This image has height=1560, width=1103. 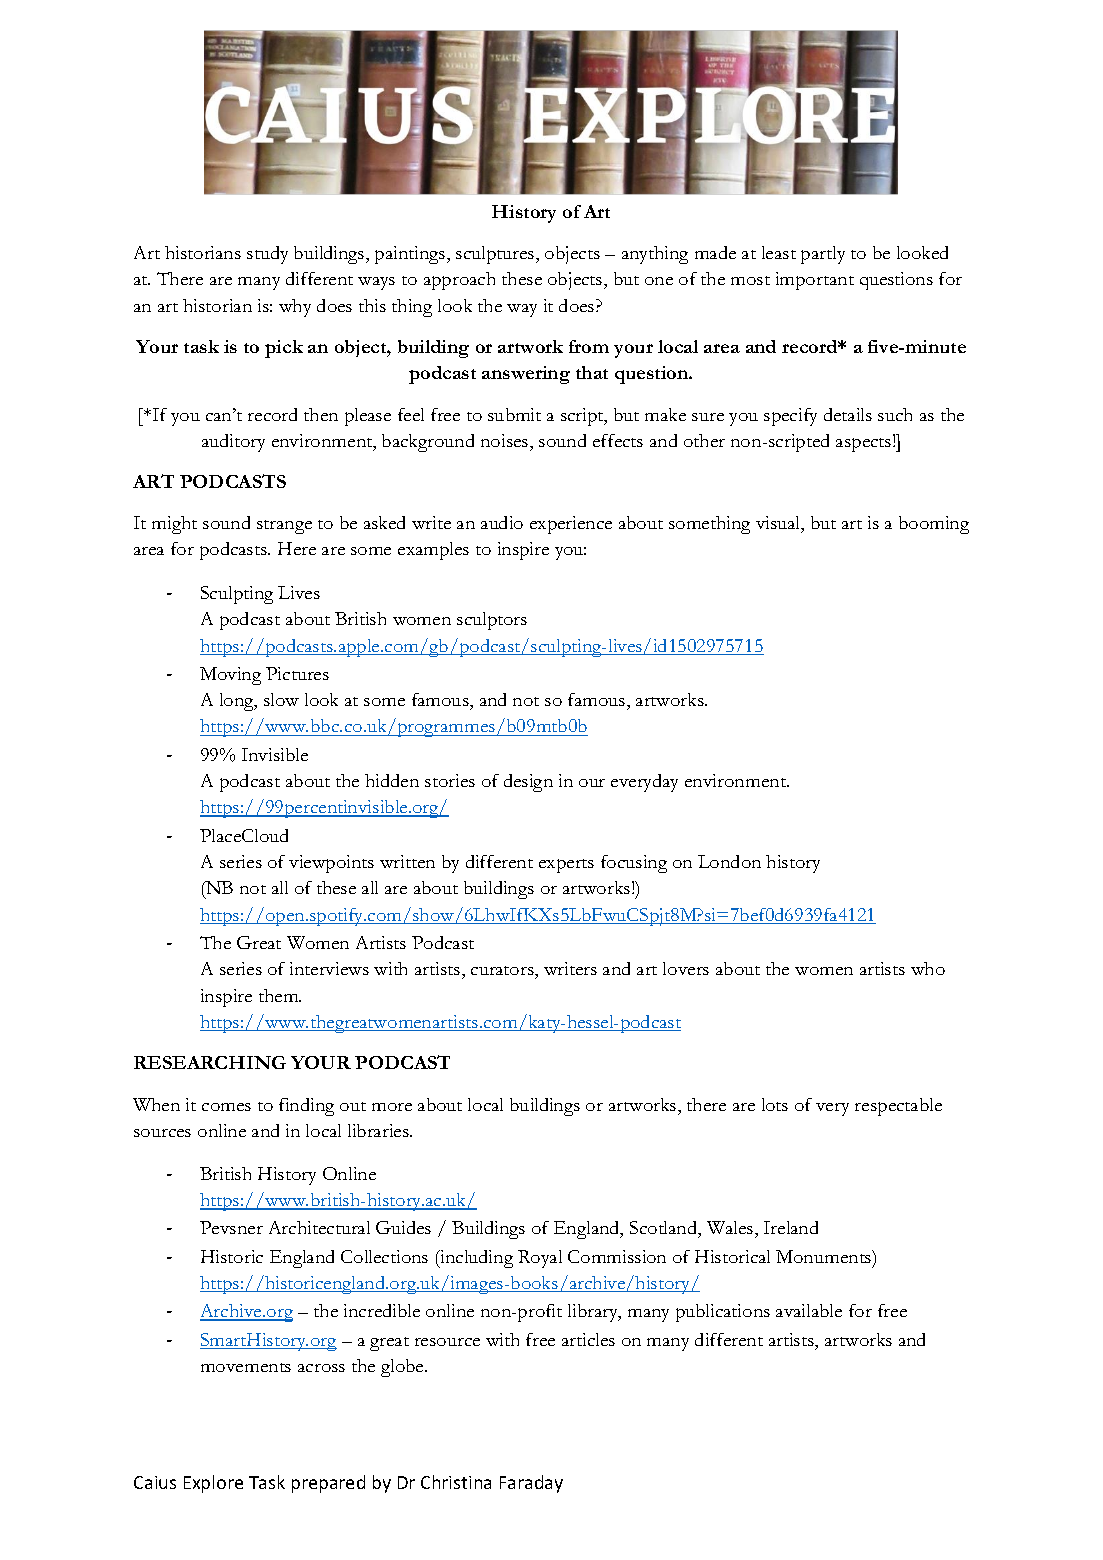 What do you see at coordinates (815, 281) in the image?
I see `important` at bounding box center [815, 281].
